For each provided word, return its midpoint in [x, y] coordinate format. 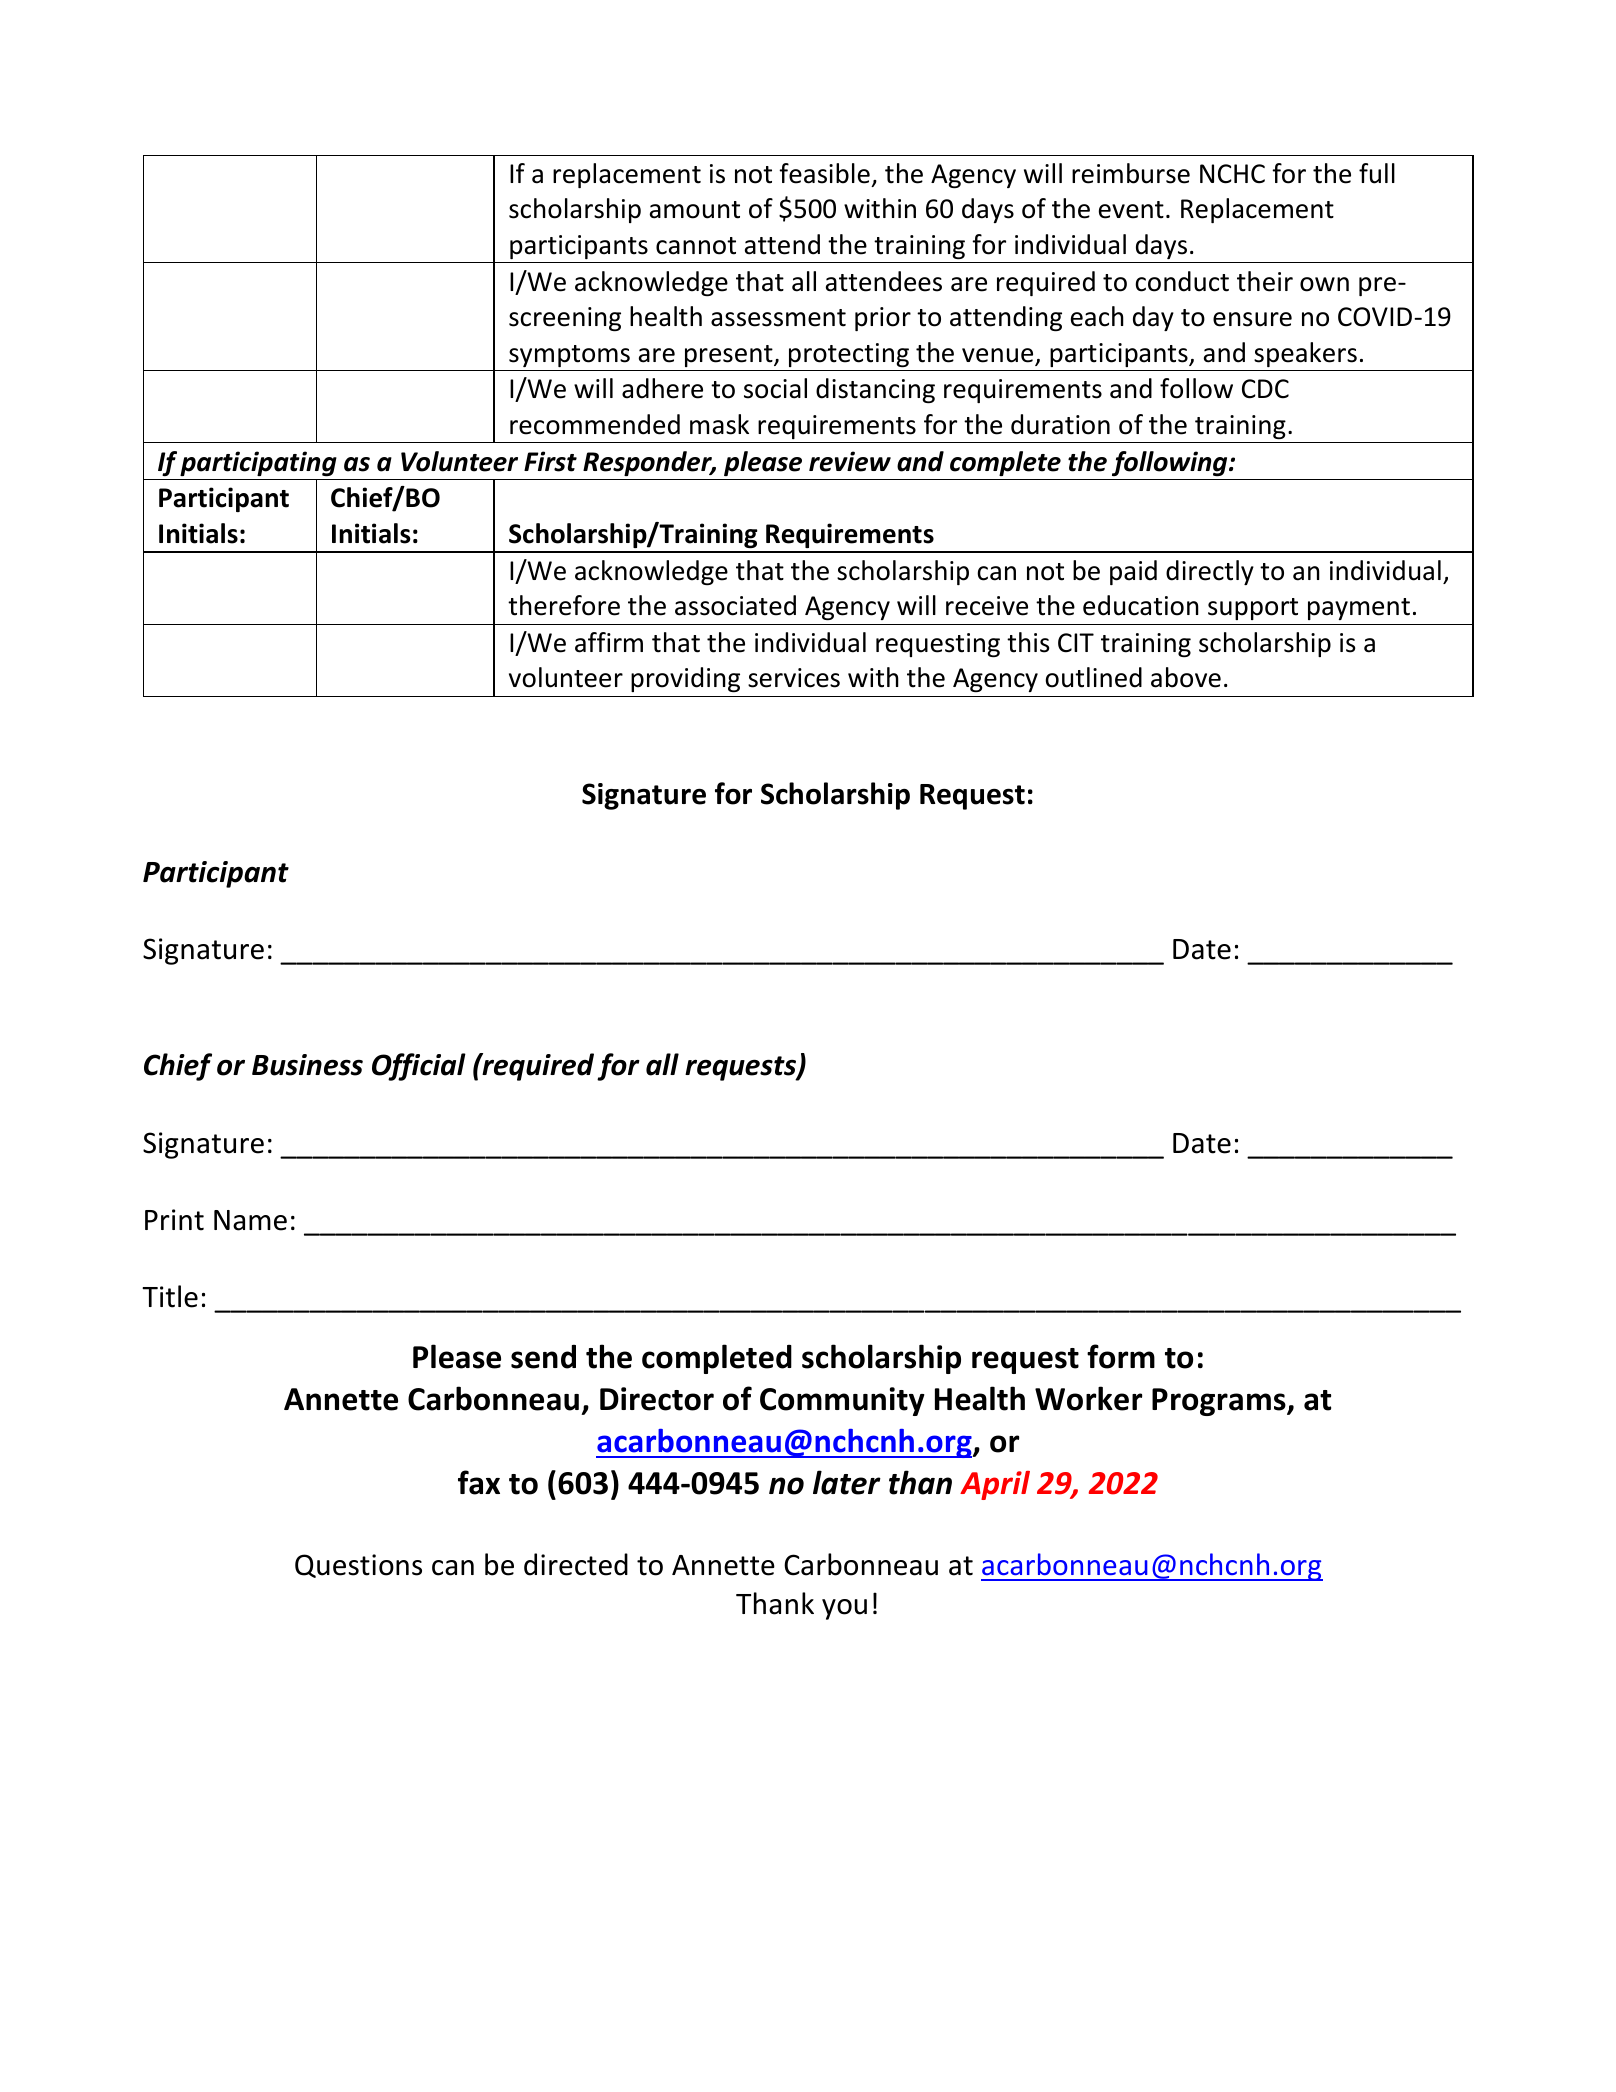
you [844, 1609]
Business [307, 1065]
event [1131, 210]
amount [695, 210]
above [1186, 677]
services [794, 678]
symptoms [569, 356]
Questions [358, 1566]
